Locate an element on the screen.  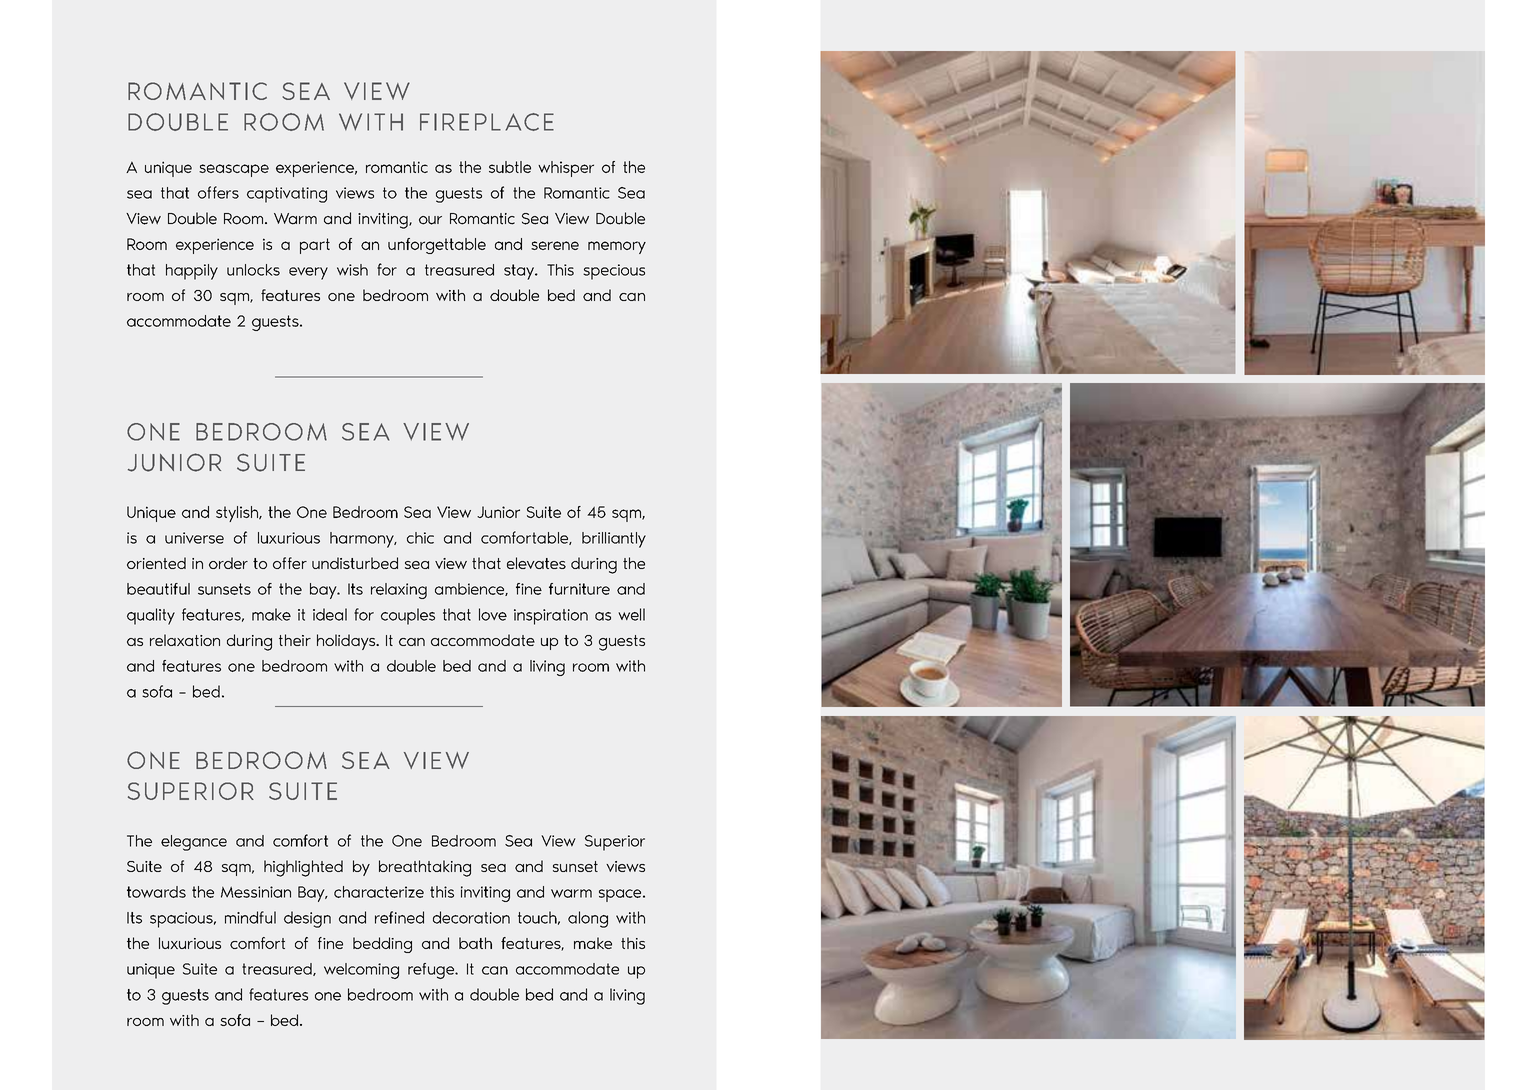
relaxation is located at coordinates (185, 640).
